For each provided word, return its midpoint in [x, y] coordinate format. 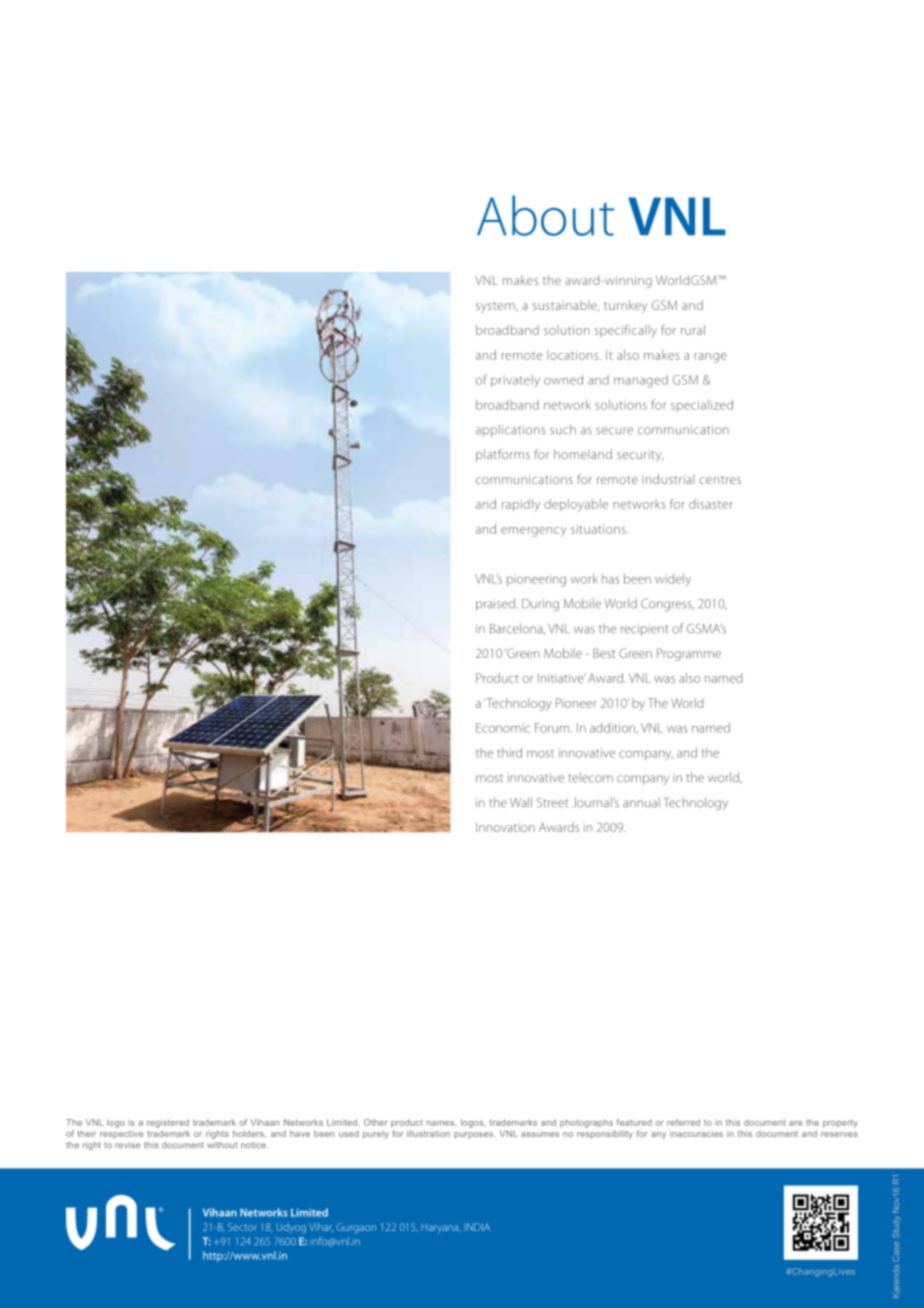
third [509, 752]
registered [168, 1123]
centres [720, 480]
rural [693, 330]
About [545, 215]
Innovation [505, 827]
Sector [242, 1227]
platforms [503, 455]
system [496, 307]
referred [683, 1122]
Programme [689, 654]
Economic [503, 728]
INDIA [477, 1227]
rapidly [521, 505]
